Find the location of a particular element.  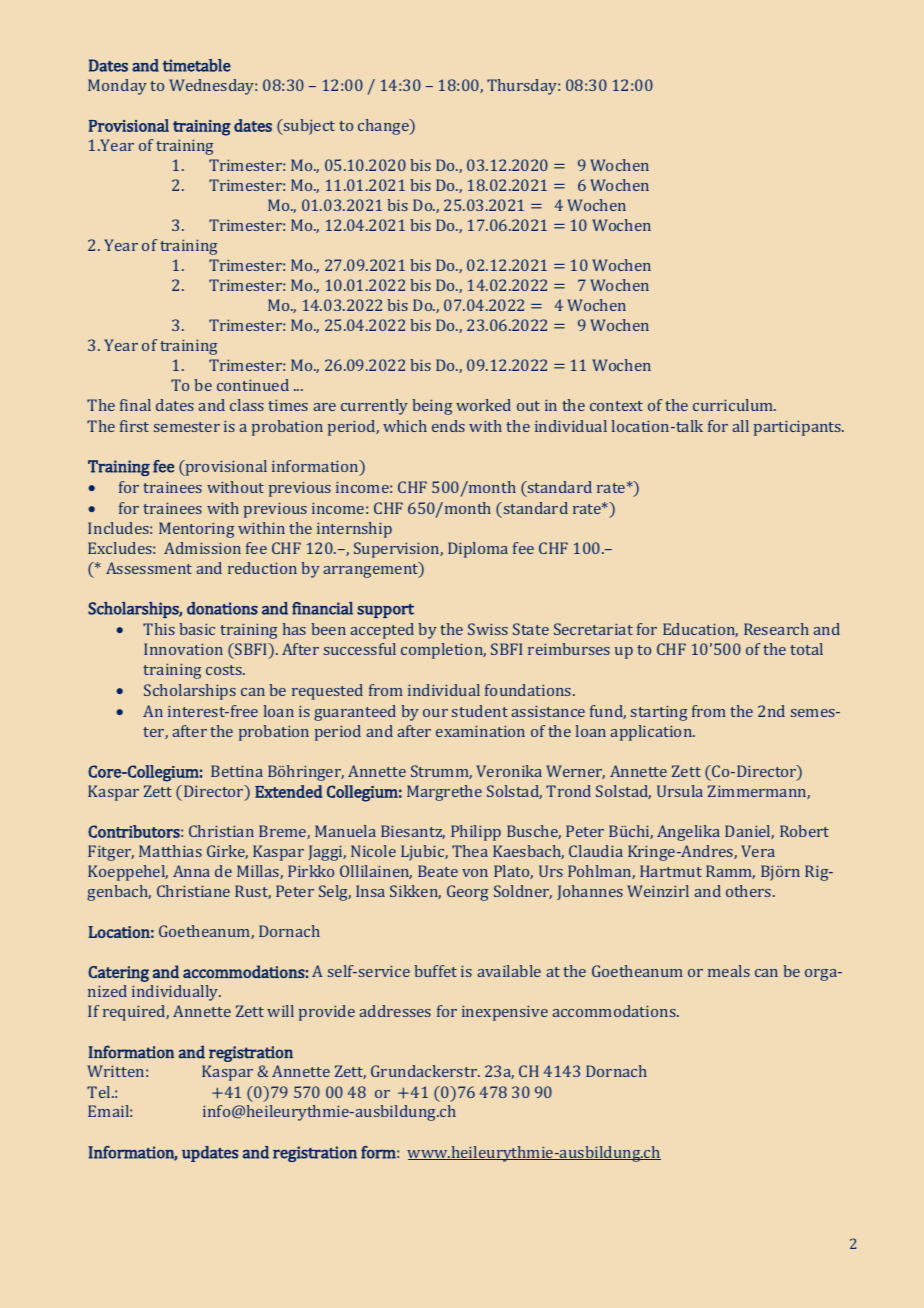

Research is located at coordinates (776, 629).
